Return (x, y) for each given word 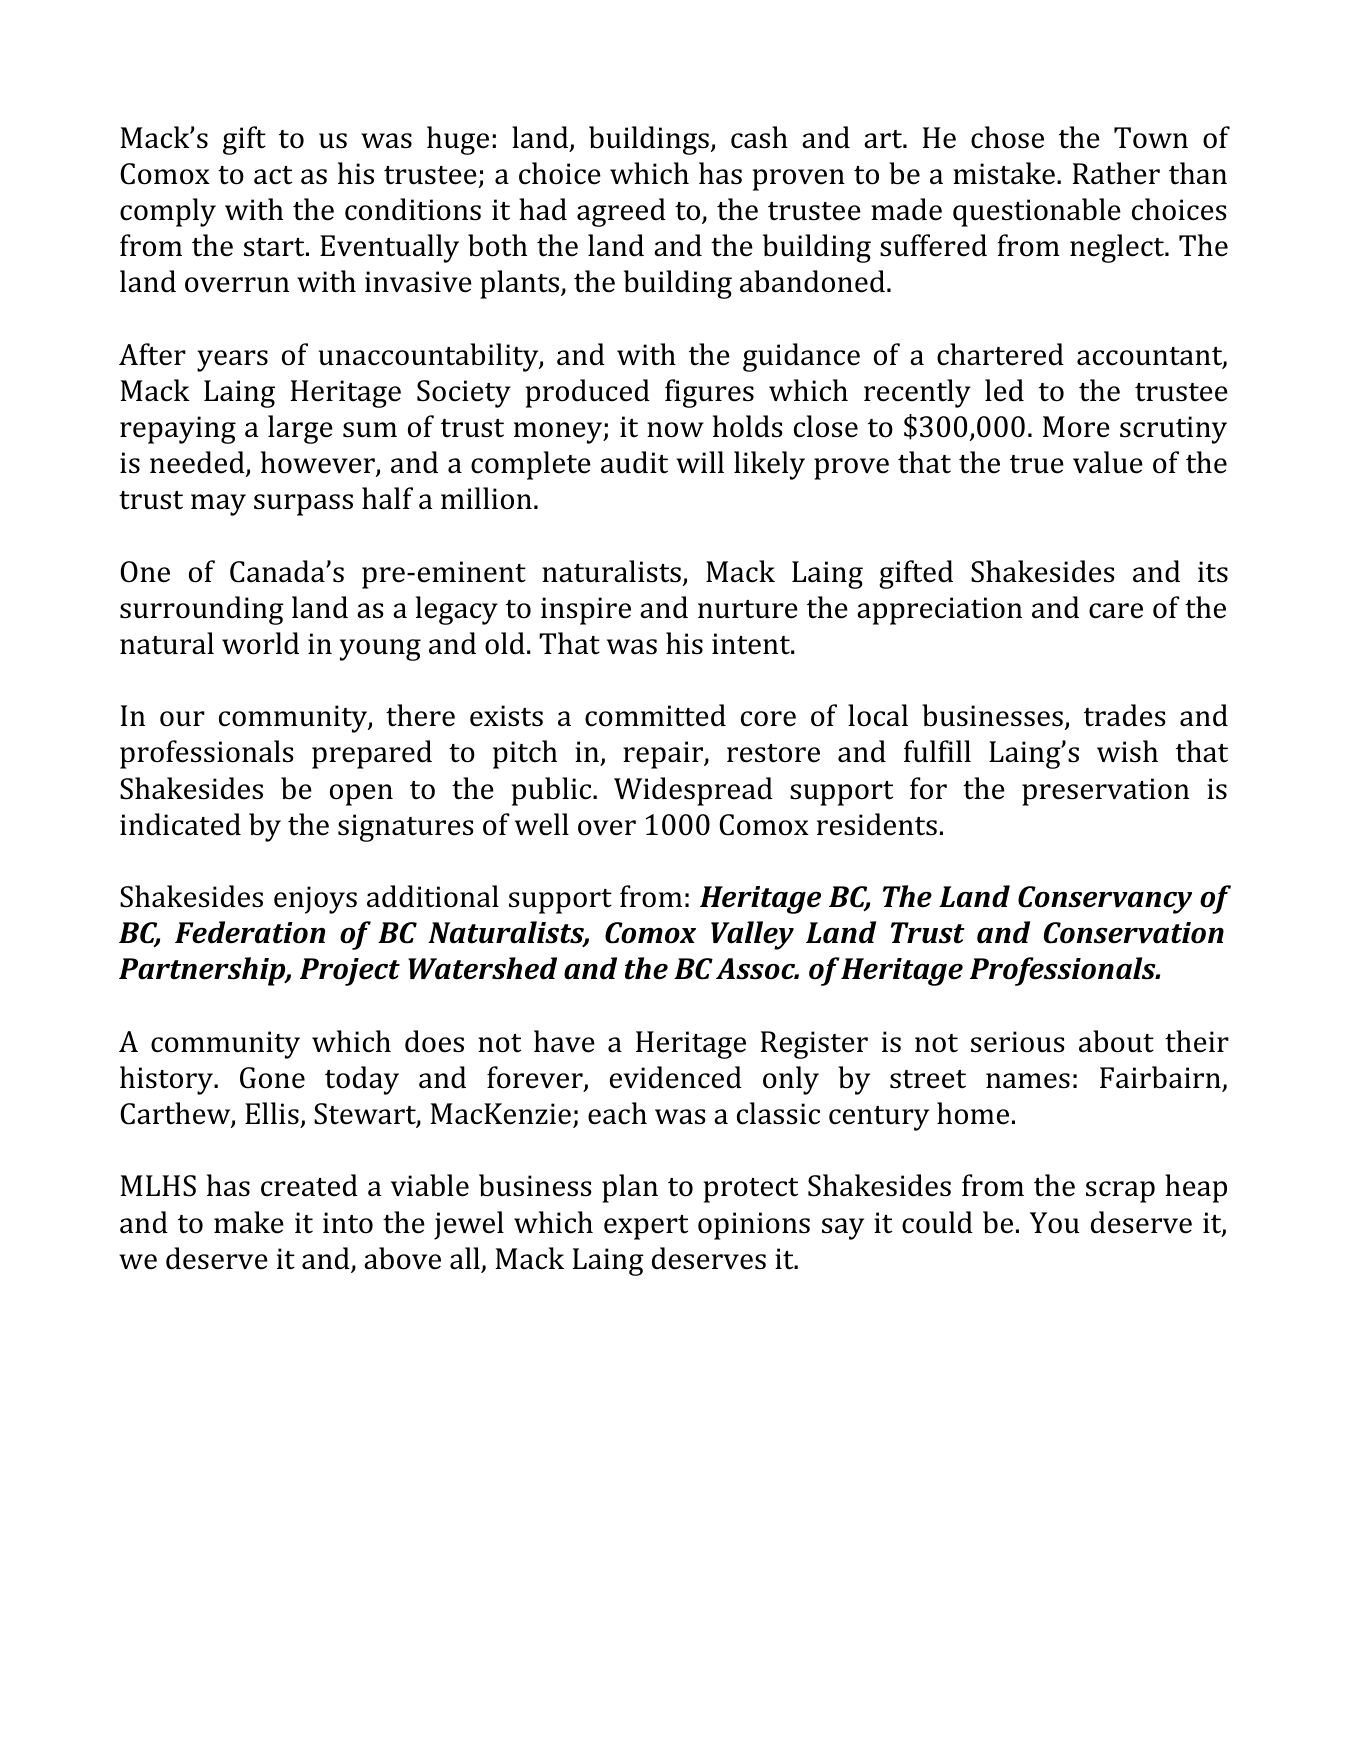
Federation (250, 932)
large (300, 429)
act (273, 175)
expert (646, 1227)
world (260, 643)
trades (1124, 715)
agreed (621, 212)
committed (655, 715)
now (675, 430)
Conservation (1134, 933)
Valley (752, 935)
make (249, 1222)
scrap (1120, 1192)
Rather (1116, 173)
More (1076, 427)
